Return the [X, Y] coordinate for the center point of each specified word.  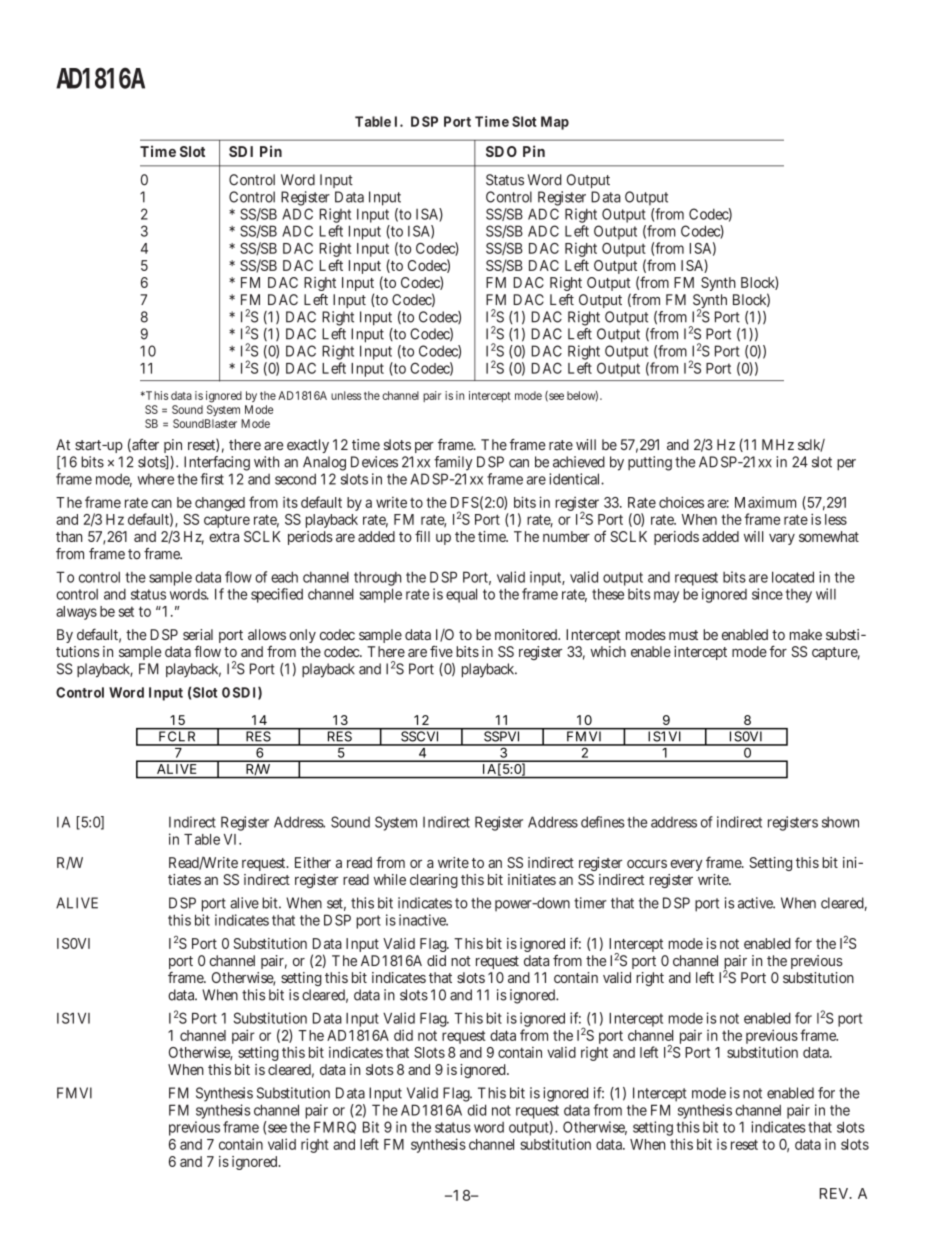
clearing [434, 881]
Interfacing [217, 463]
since [767, 594]
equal [461, 595]
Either [313, 862]
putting [650, 463]
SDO [501, 151]
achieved [579, 462]
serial [198, 634]
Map [555, 123]
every [686, 865]
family [453, 463]
